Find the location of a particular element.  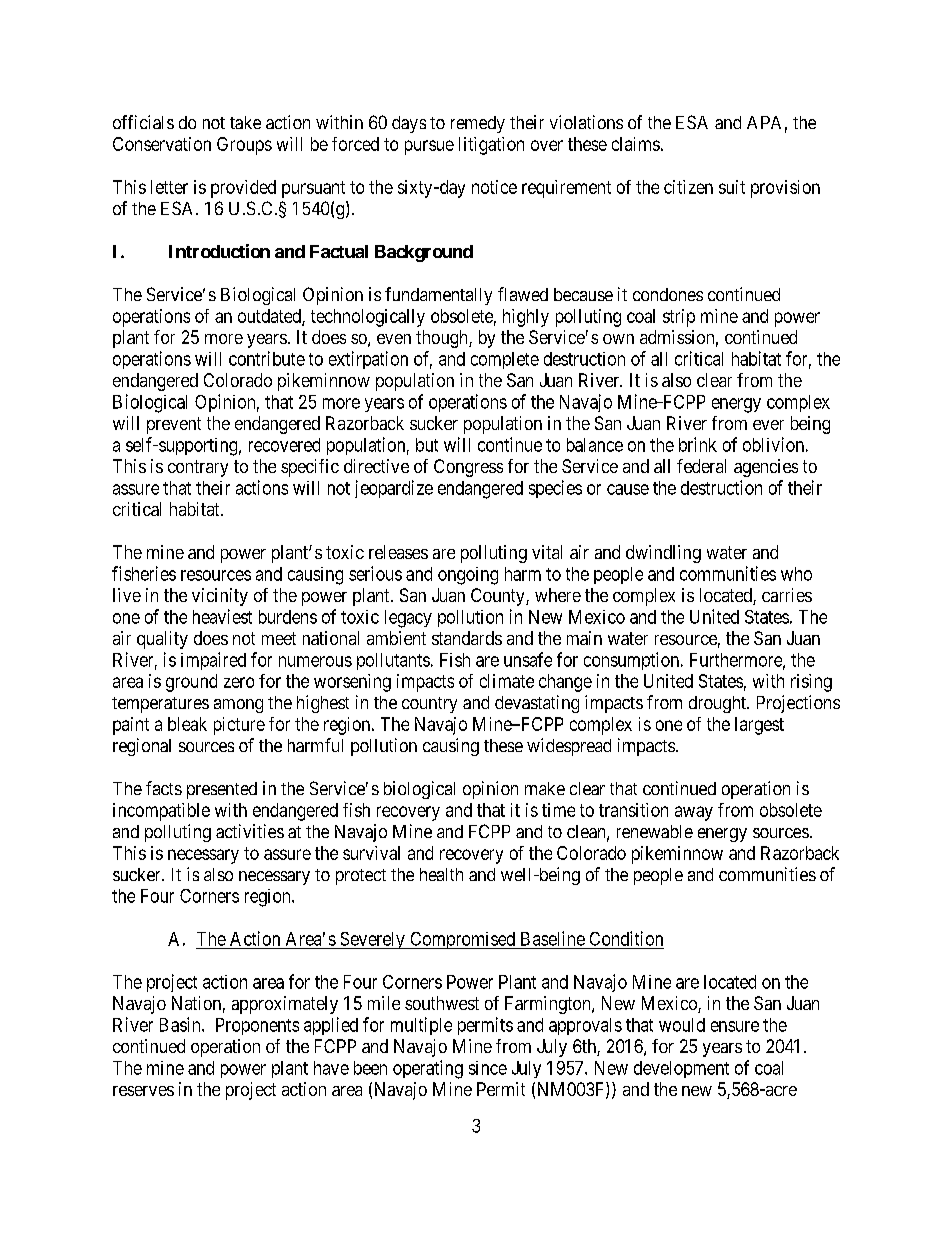

Proponents is located at coordinates (257, 1026).
